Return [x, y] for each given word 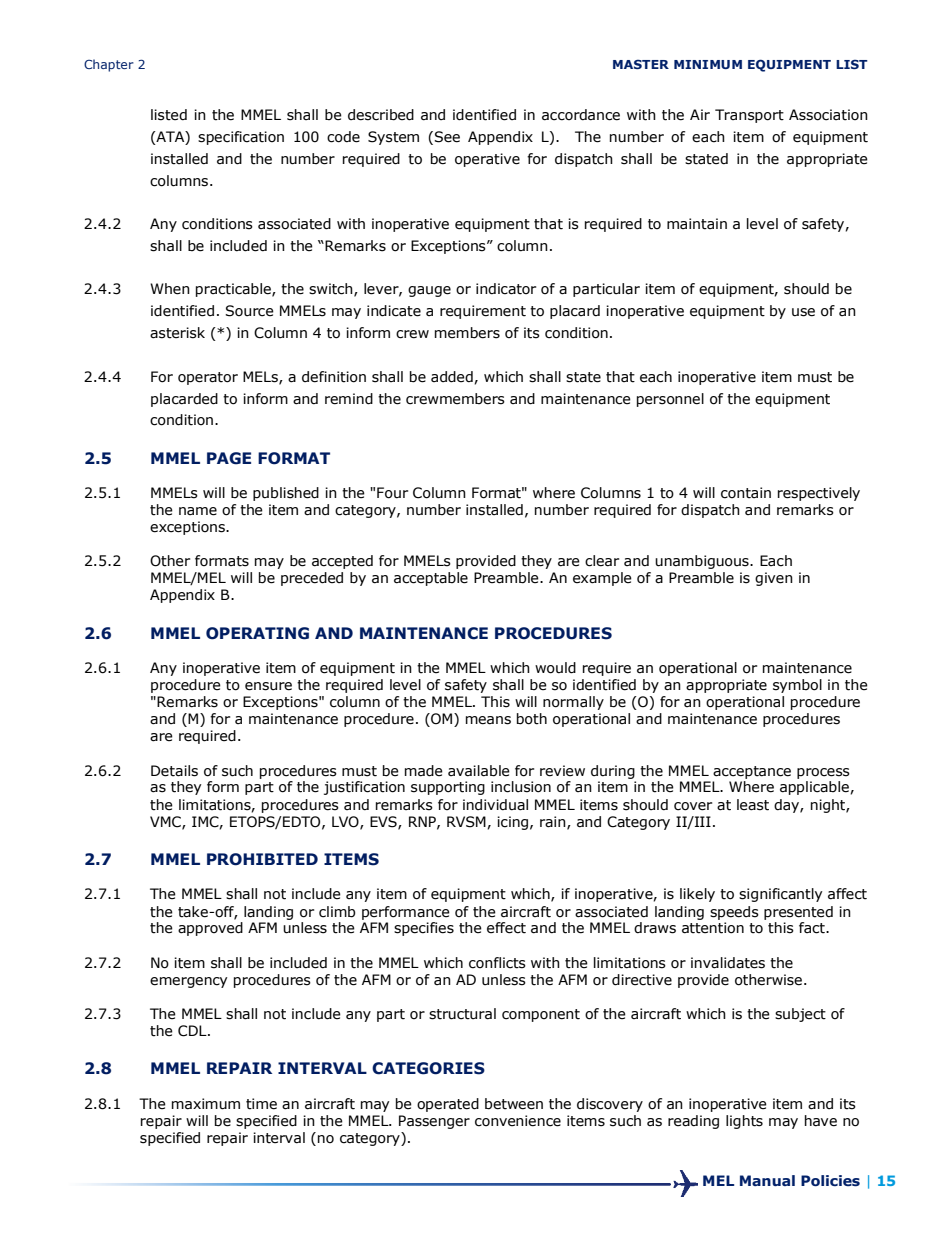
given [774, 579]
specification [241, 138]
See [447, 137]
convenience [518, 1121]
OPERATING [257, 633]
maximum [206, 1104]
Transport [749, 116]
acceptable [431, 579]
